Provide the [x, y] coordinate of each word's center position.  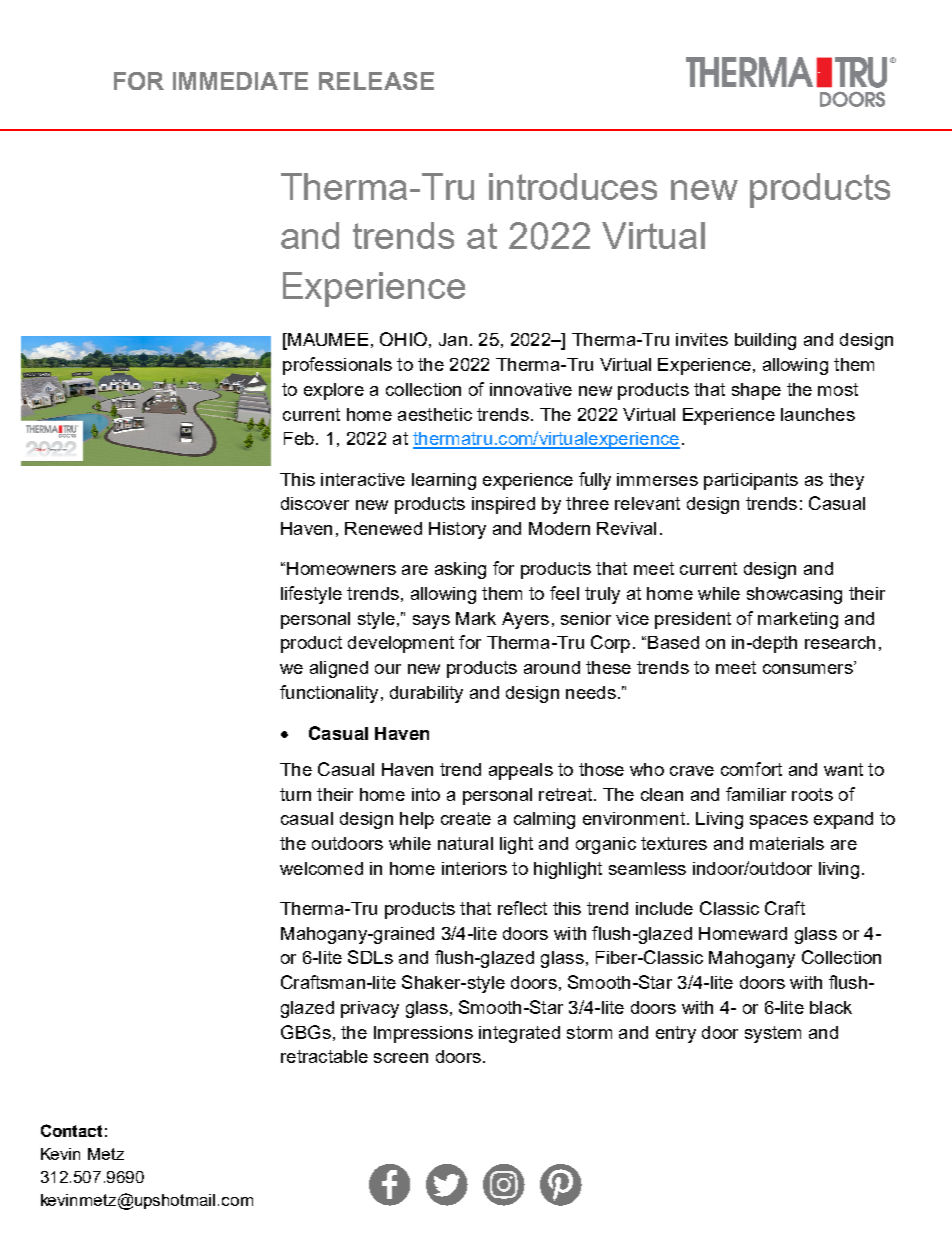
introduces [573, 186]
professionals [337, 366]
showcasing [794, 595]
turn [295, 794]
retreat [567, 794]
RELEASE [376, 81]
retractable [324, 1056]
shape [756, 391]
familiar [756, 794]
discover [315, 503]
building [765, 341]
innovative [531, 389]
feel [564, 593]
